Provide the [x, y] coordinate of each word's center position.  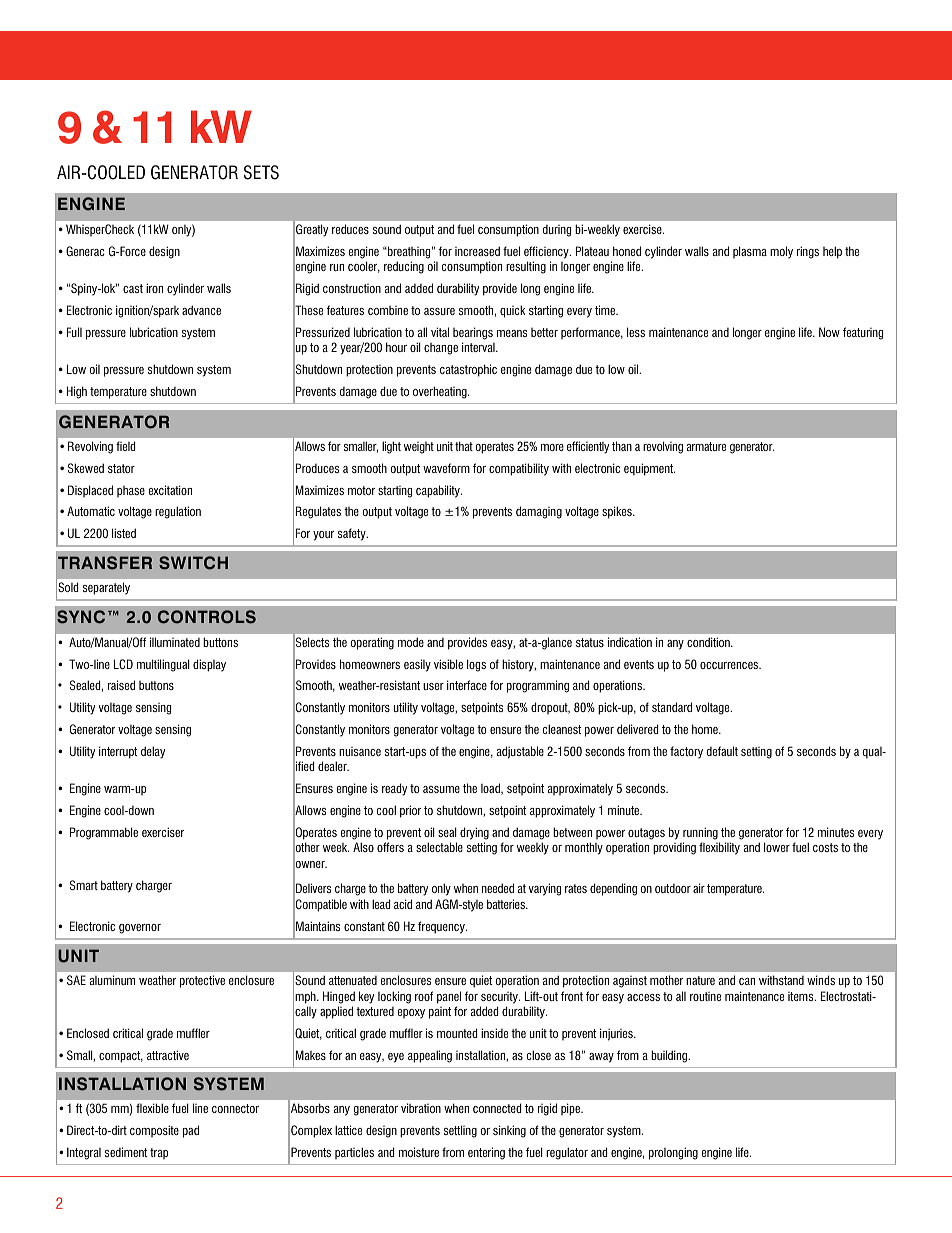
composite [154, 1131]
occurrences [730, 665]
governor [140, 929]
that [464, 446]
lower [777, 847]
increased [477, 251]
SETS [261, 172]
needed [498, 888]
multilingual [163, 665]
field [125, 446]
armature [706, 446]
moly [781, 252]
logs [476, 665]
